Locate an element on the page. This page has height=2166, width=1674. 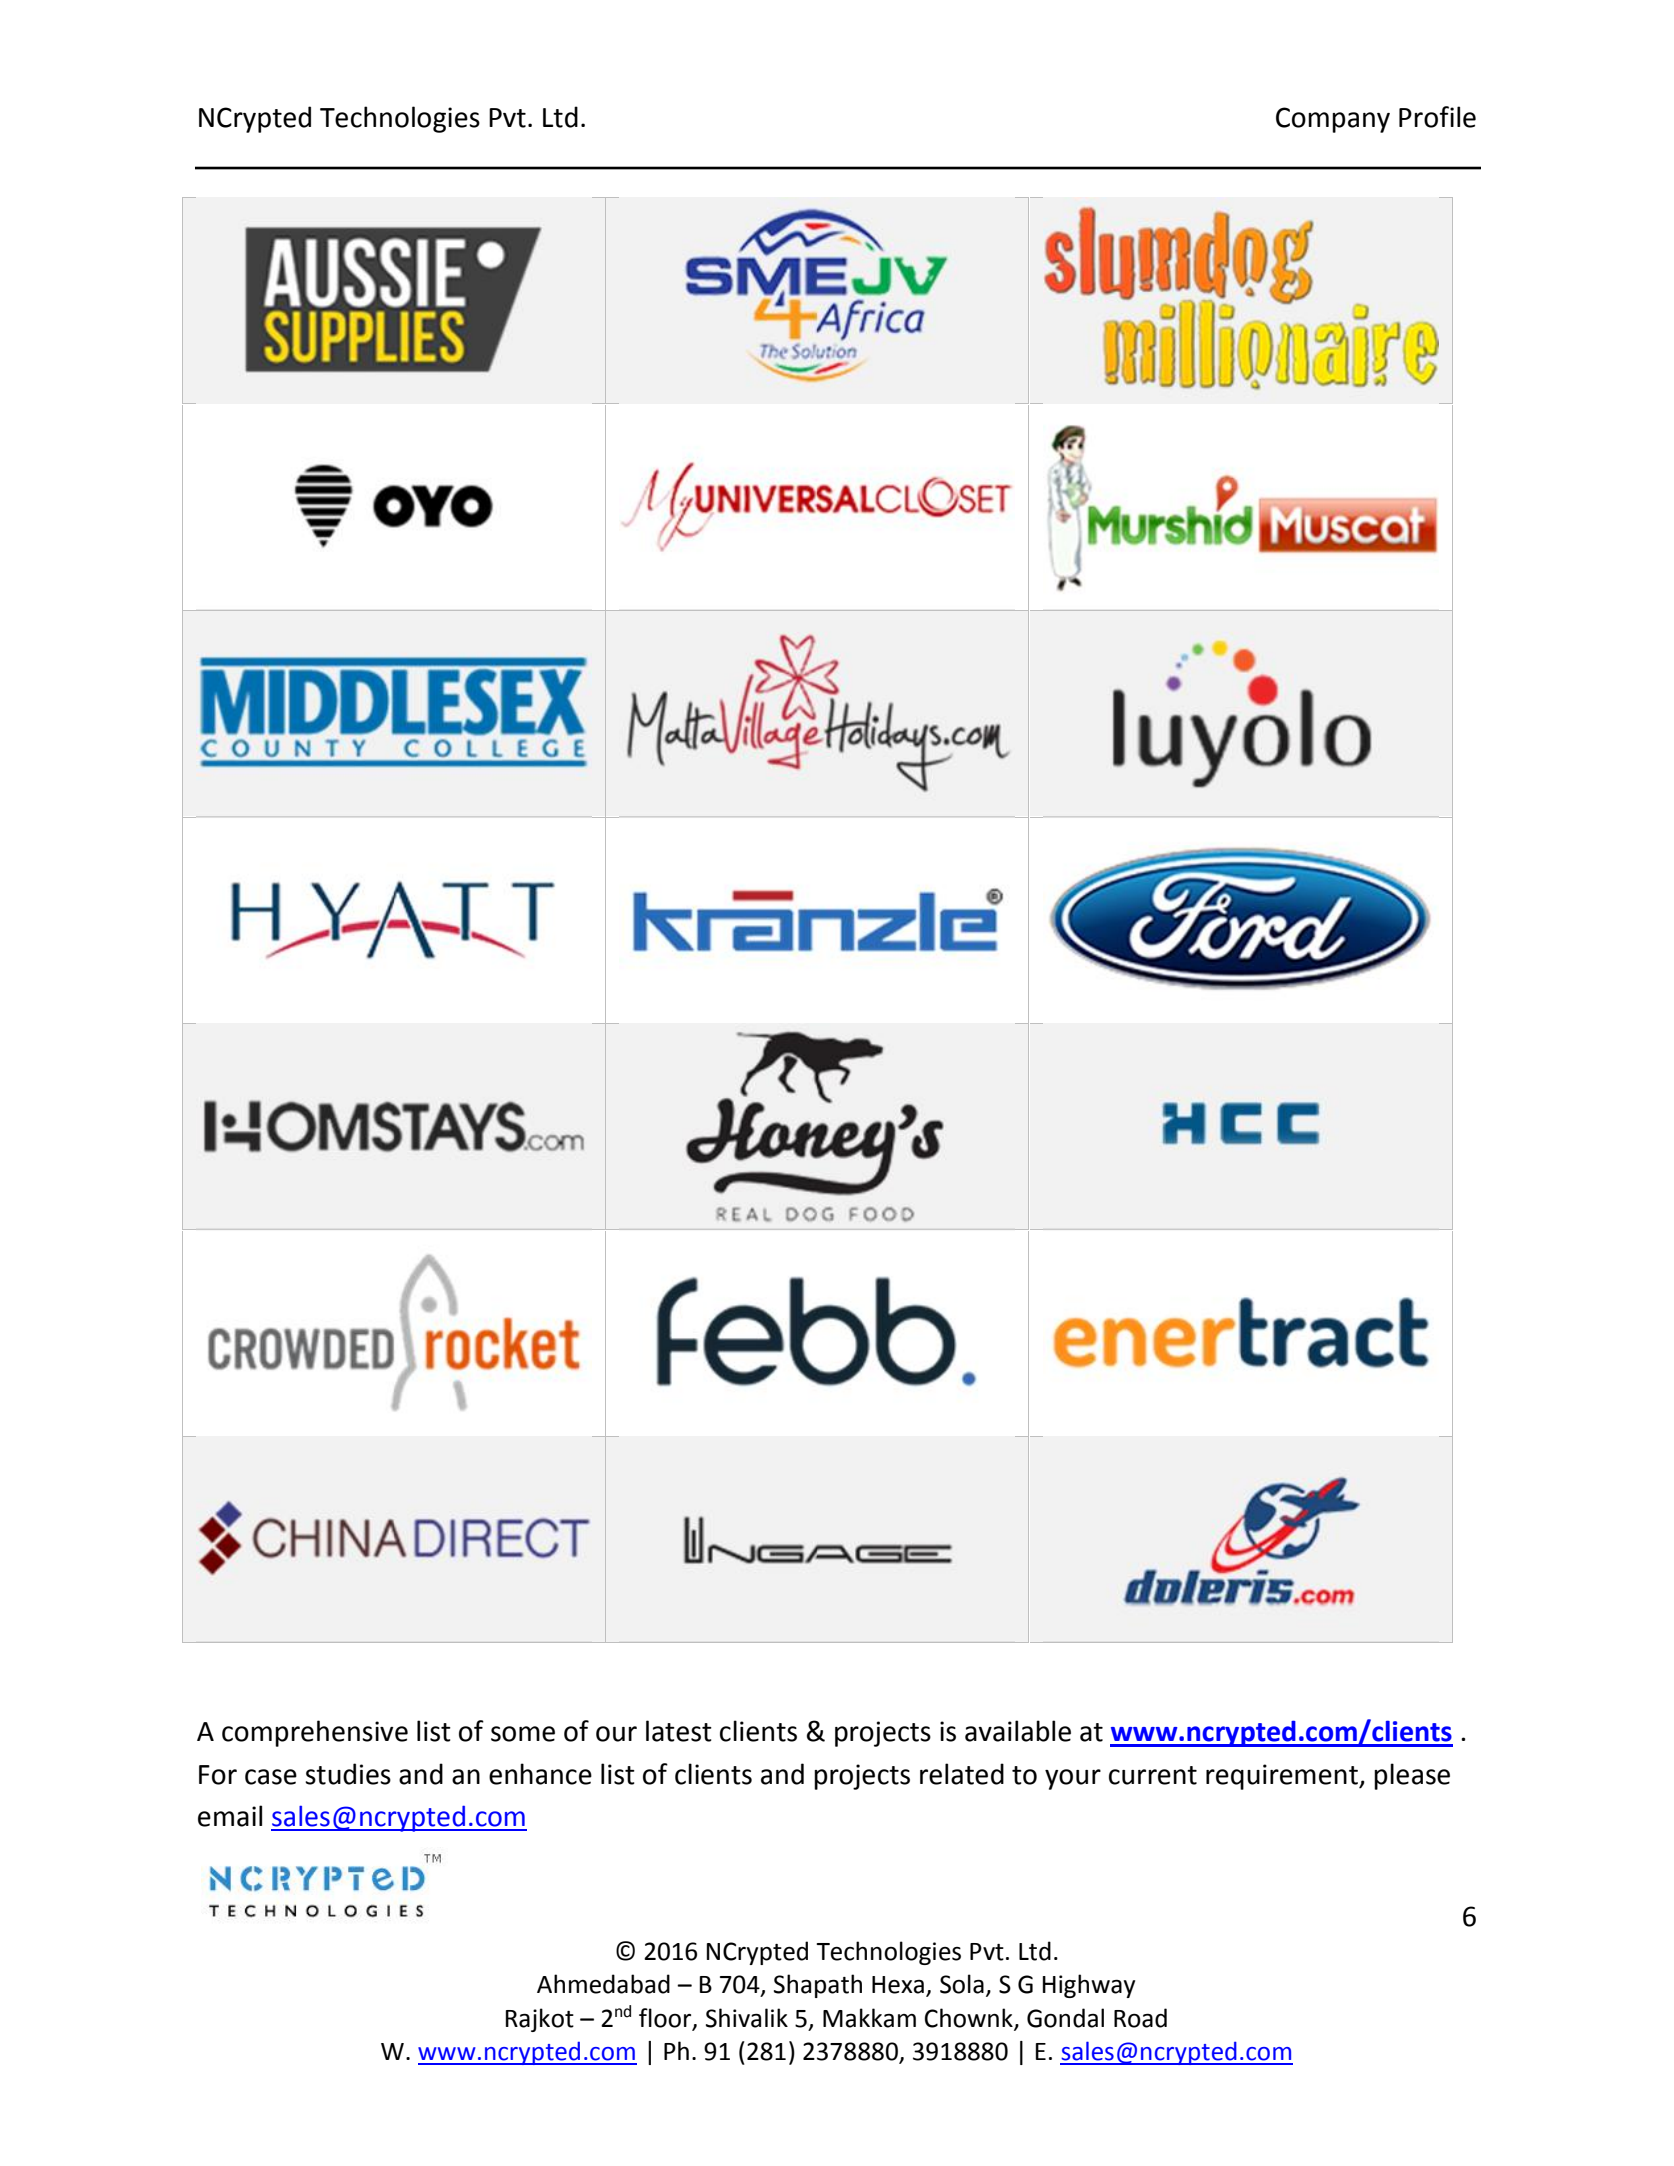
related is located at coordinates (962, 1774).
